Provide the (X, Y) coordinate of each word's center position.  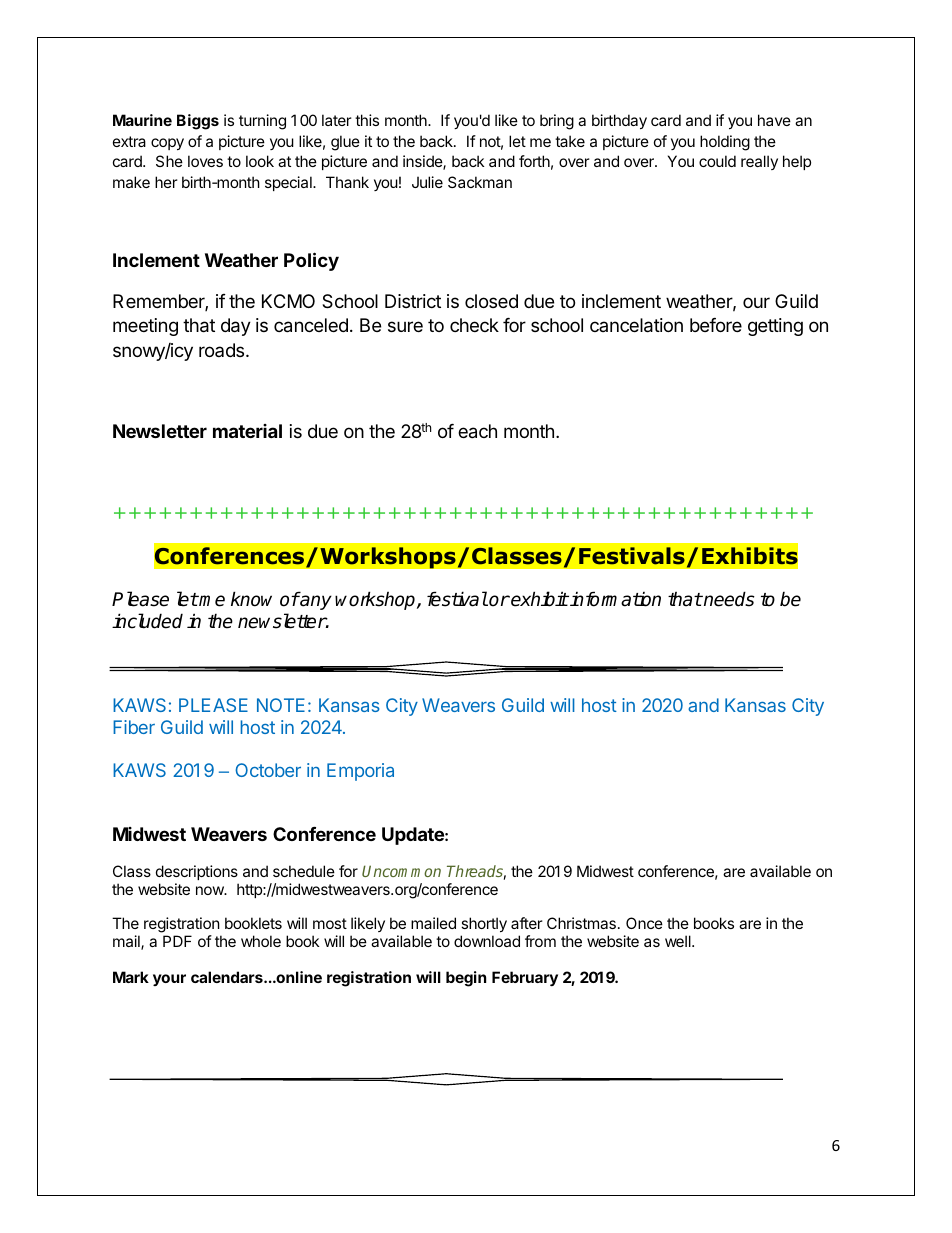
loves (205, 161)
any (315, 602)
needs (728, 599)
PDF (177, 941)
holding (725, 143)
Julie (427, 182)
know (251, 599)
